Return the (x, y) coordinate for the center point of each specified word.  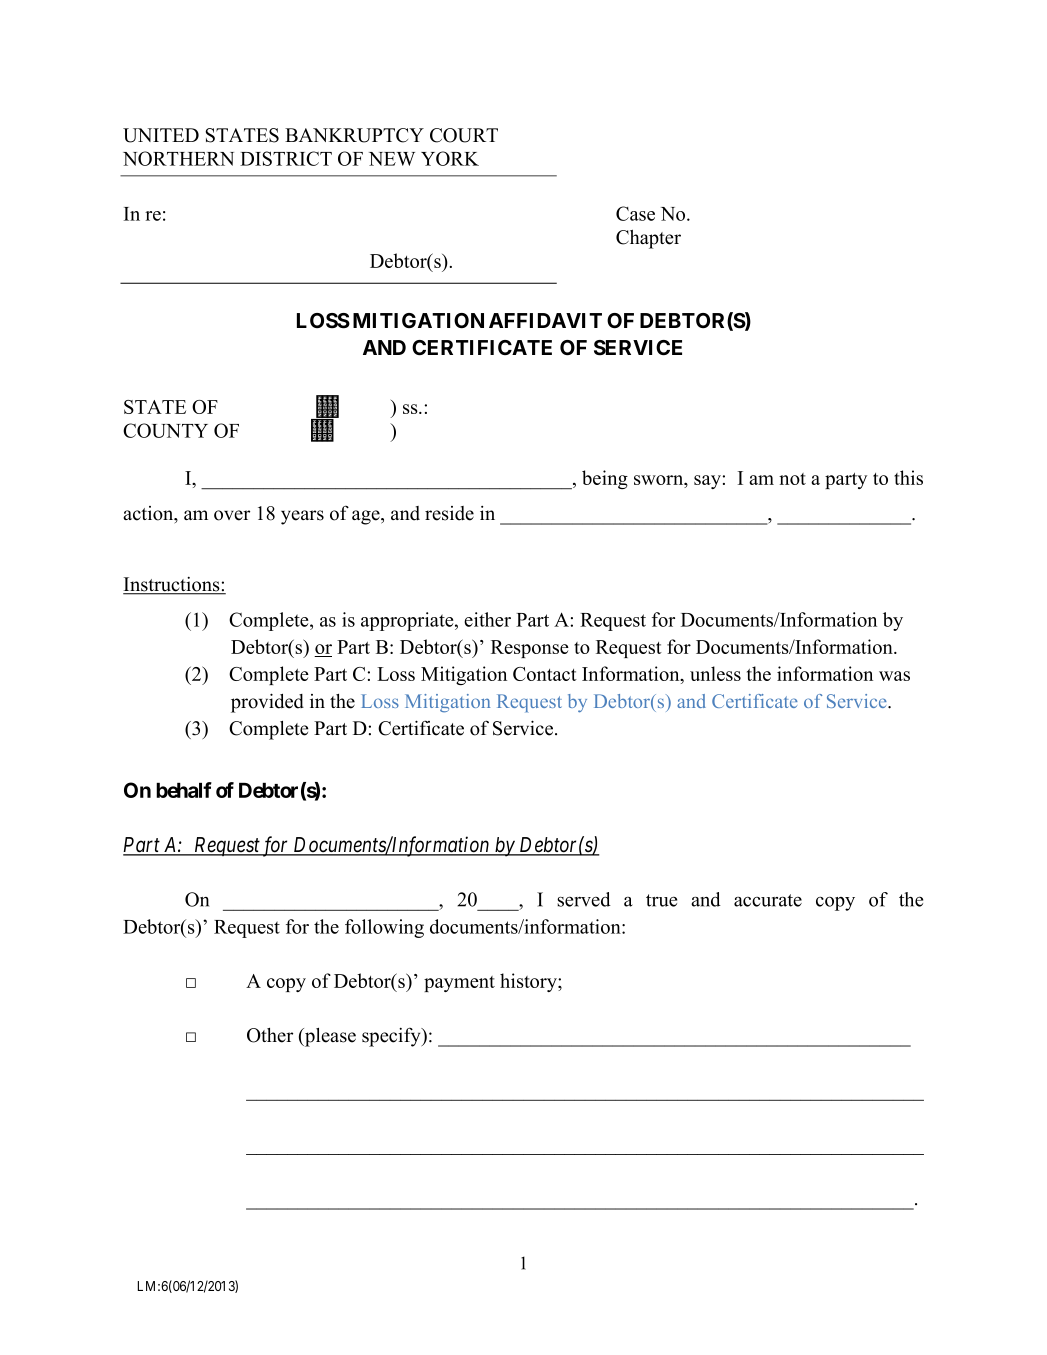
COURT (464, 135)
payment (459, 984)
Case (635, 213)
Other (270, 1035)
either (487, 619)
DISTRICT (286, 158)
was (894, 676)
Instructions (172, 585)
